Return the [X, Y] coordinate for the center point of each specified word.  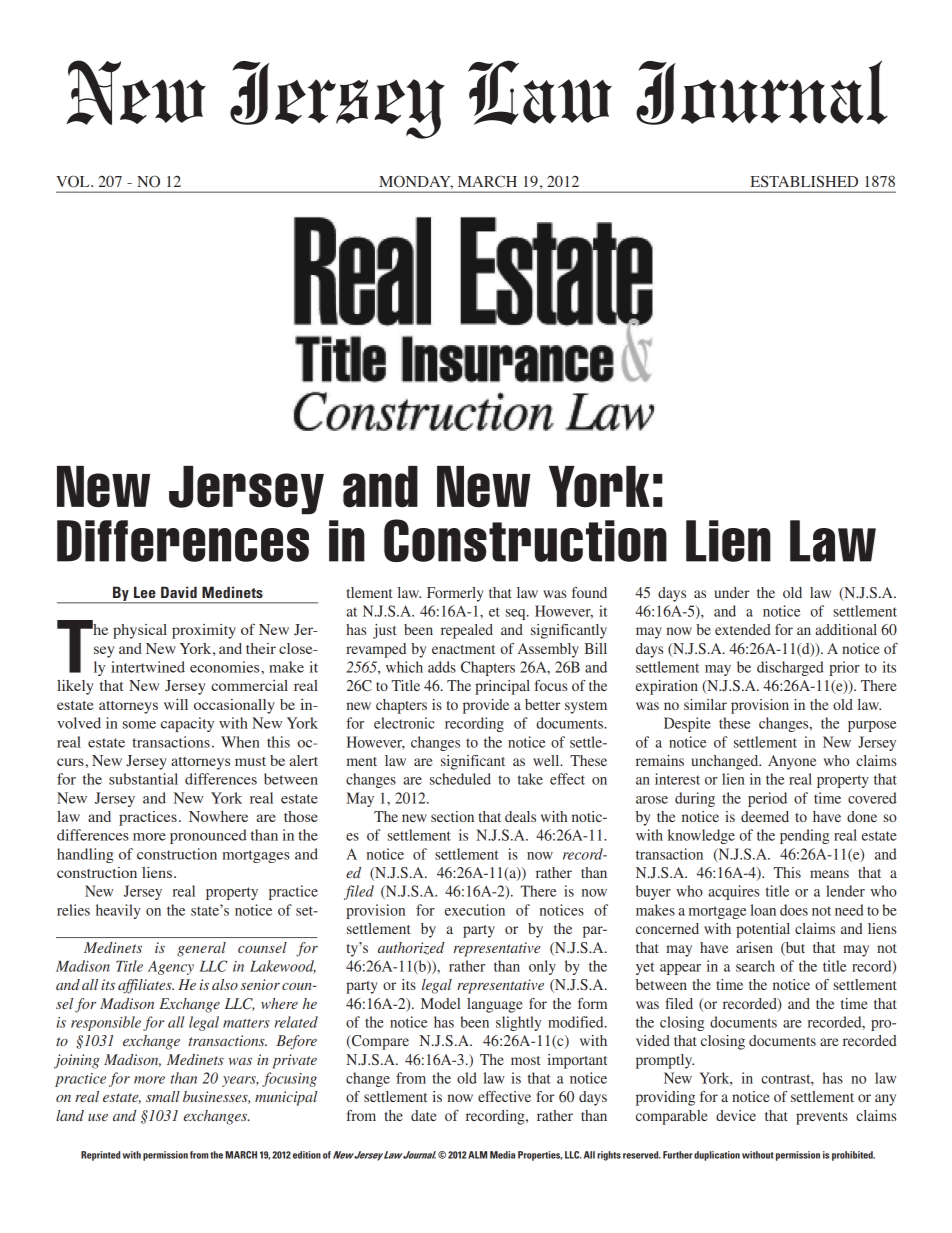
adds [442, 667]
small [163, 1096]
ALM [477, 1155]
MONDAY [416, 182]
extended [743, 629]
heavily [118, 911]
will [176, 704]
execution [475, 910]
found [589, 592]
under [732, 592]
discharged [790, 668]
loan [763, 910]
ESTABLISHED [804, 181]
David [179, 592]
